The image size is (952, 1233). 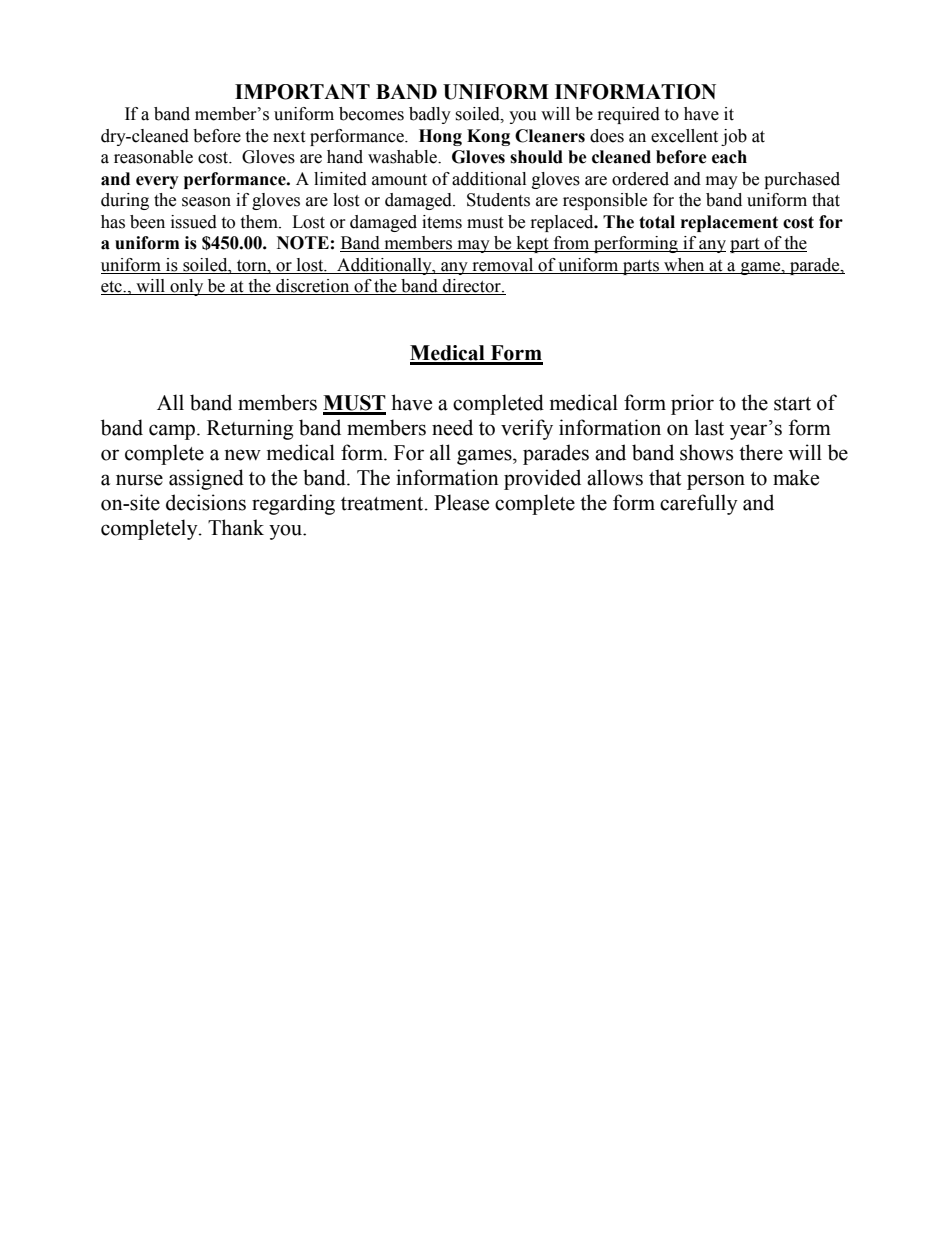 I want to click on issued, so click(x=194, y=222).
